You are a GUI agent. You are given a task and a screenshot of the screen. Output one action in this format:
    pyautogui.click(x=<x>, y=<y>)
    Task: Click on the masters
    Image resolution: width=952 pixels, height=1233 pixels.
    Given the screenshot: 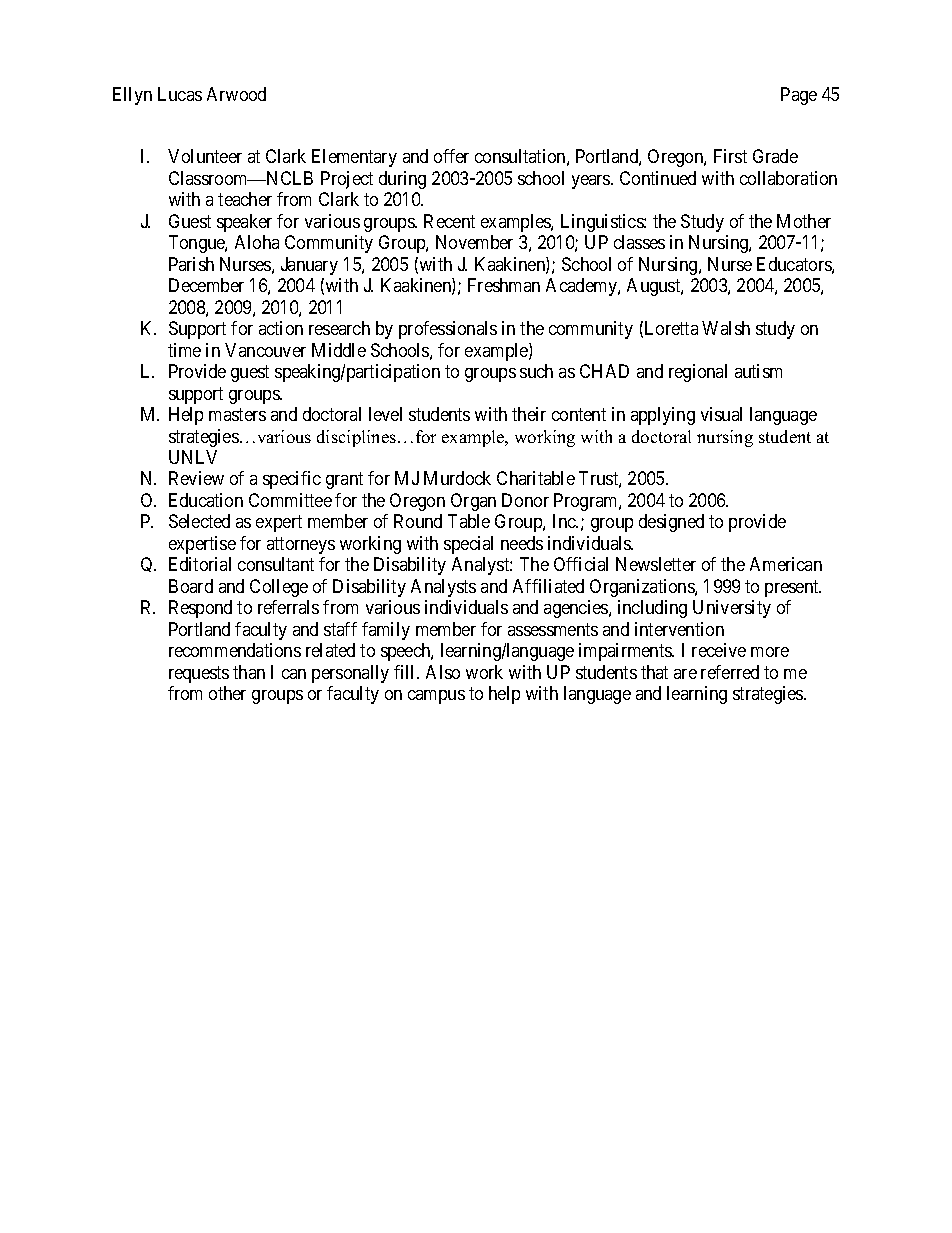 What is the action you would take?
    pyautogui.click(x=237, y=414)
